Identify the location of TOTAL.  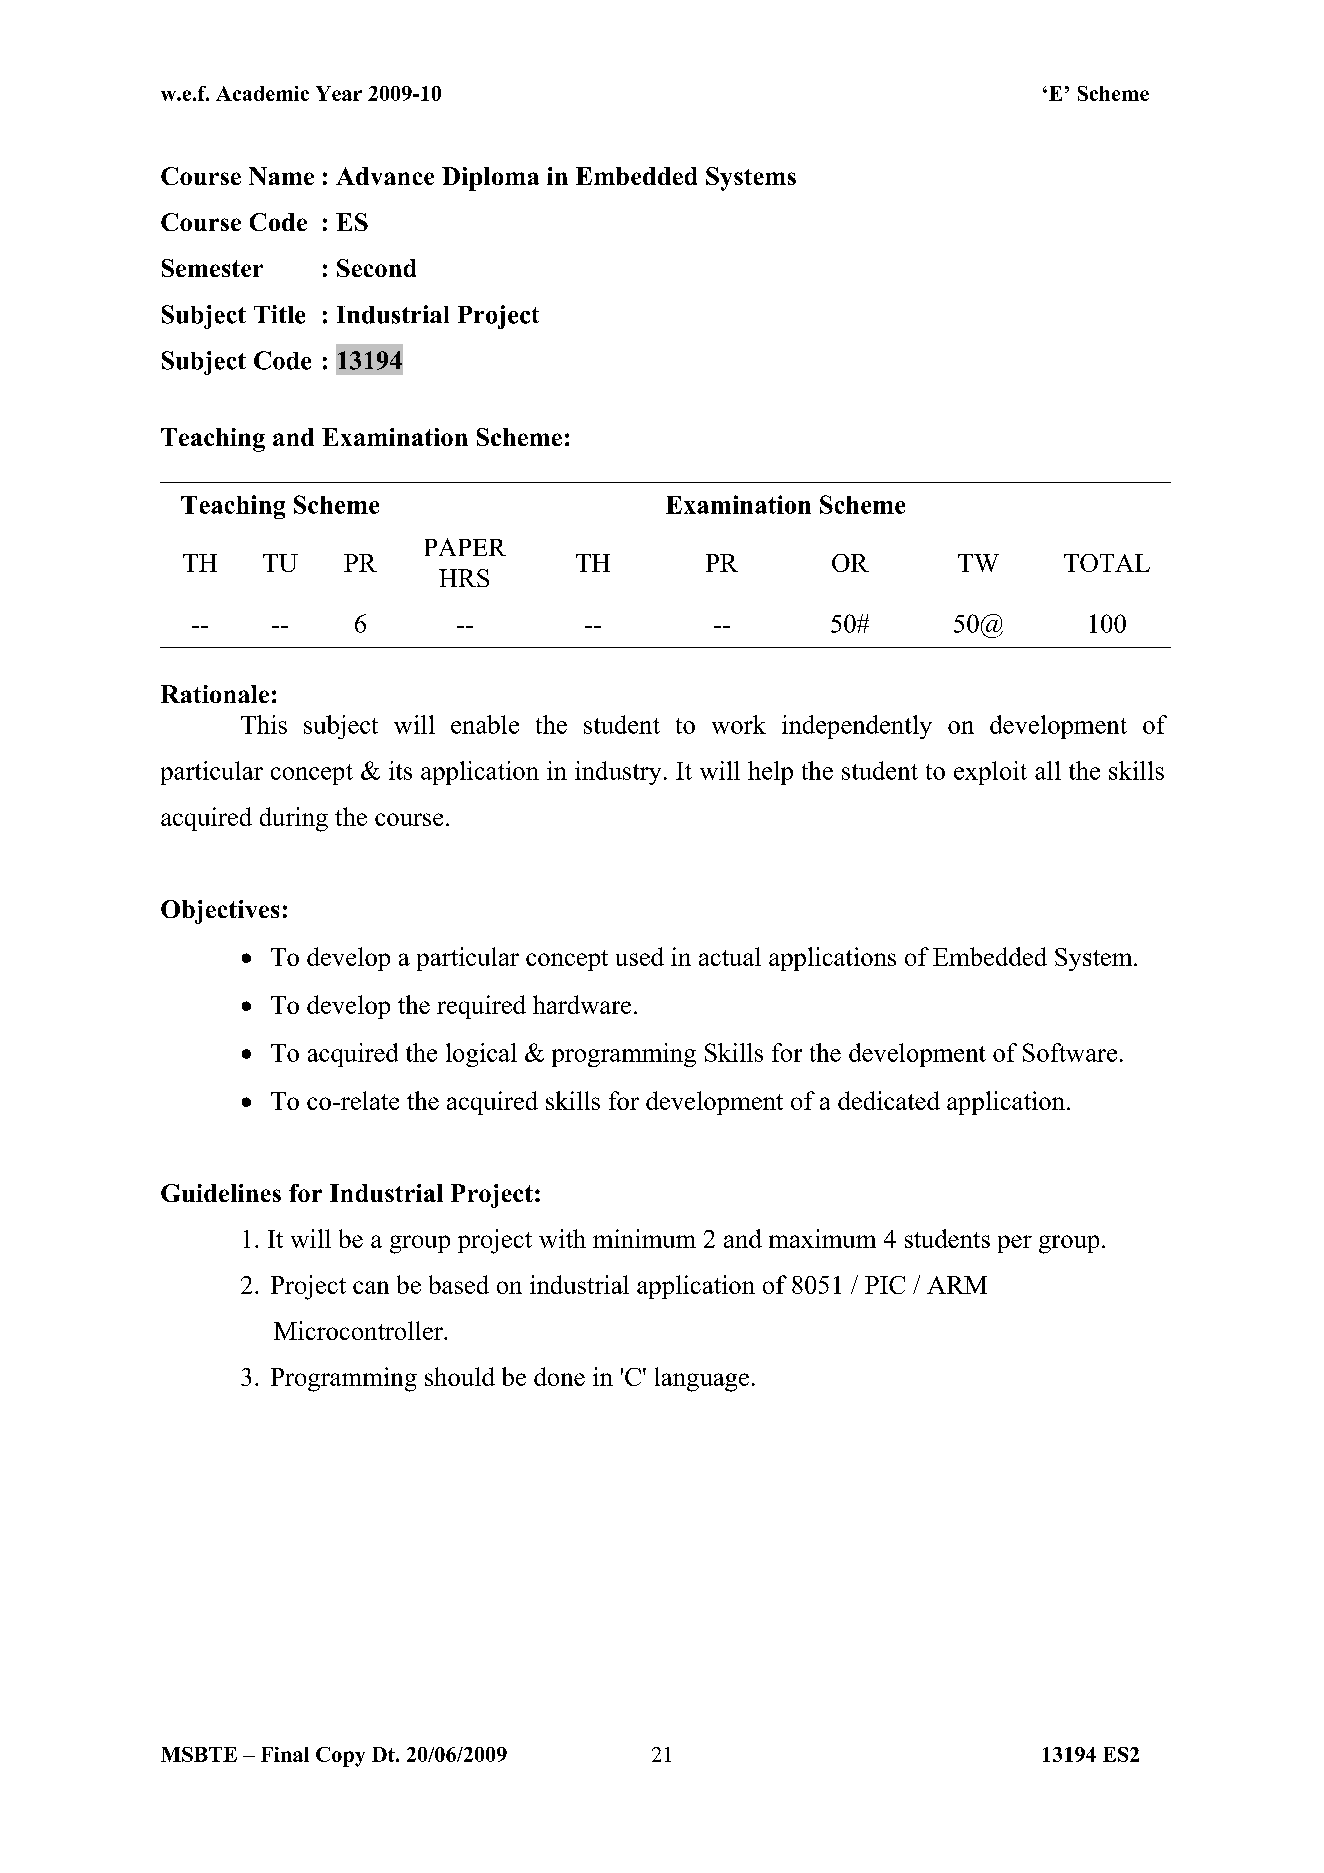
(1107, 563).
